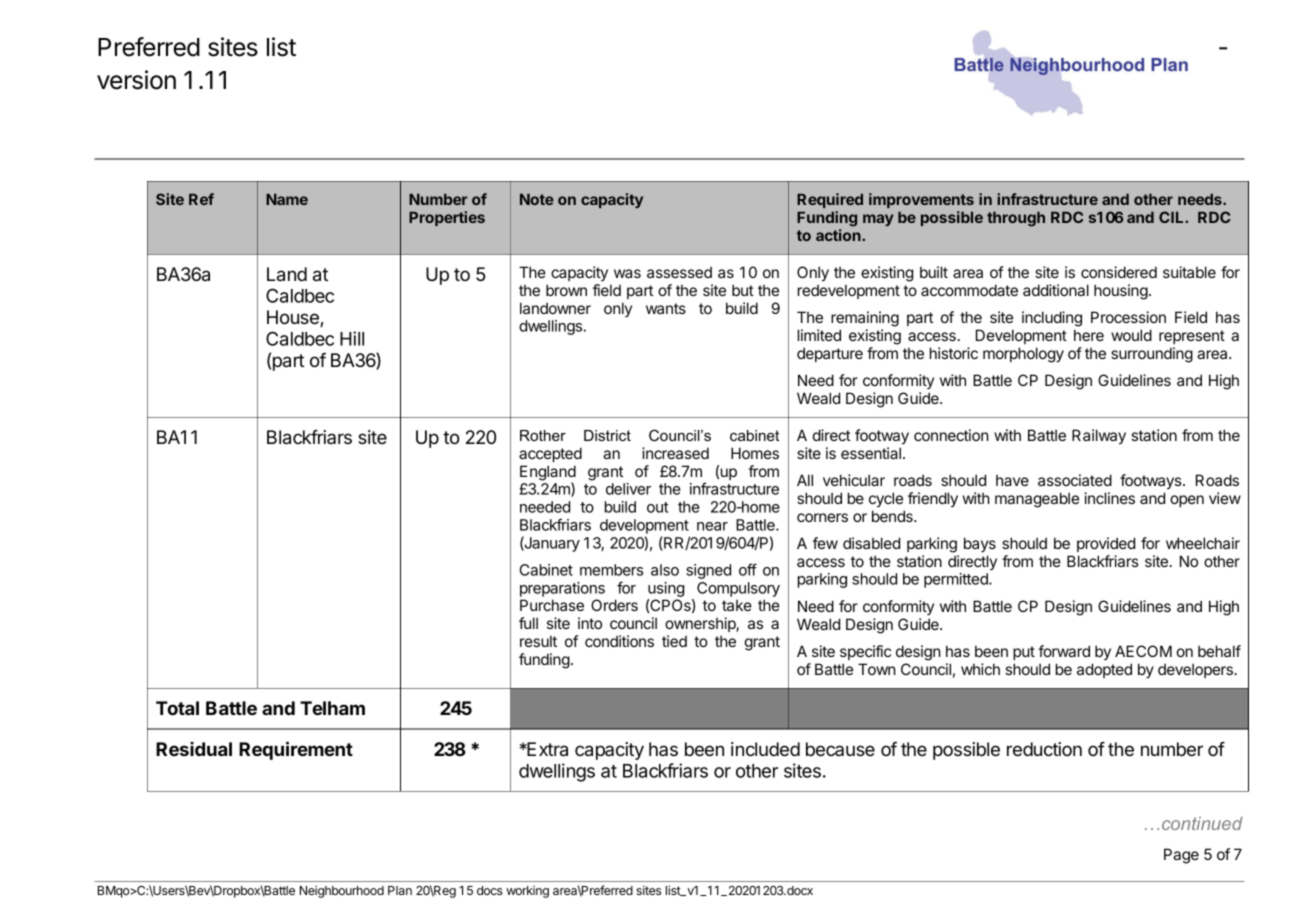 This screenshot has height=924, width=1308. What do you see at coordinates (1075, 480) in the screenshot?
I see `associated` at bounding box center [1075, 480].
